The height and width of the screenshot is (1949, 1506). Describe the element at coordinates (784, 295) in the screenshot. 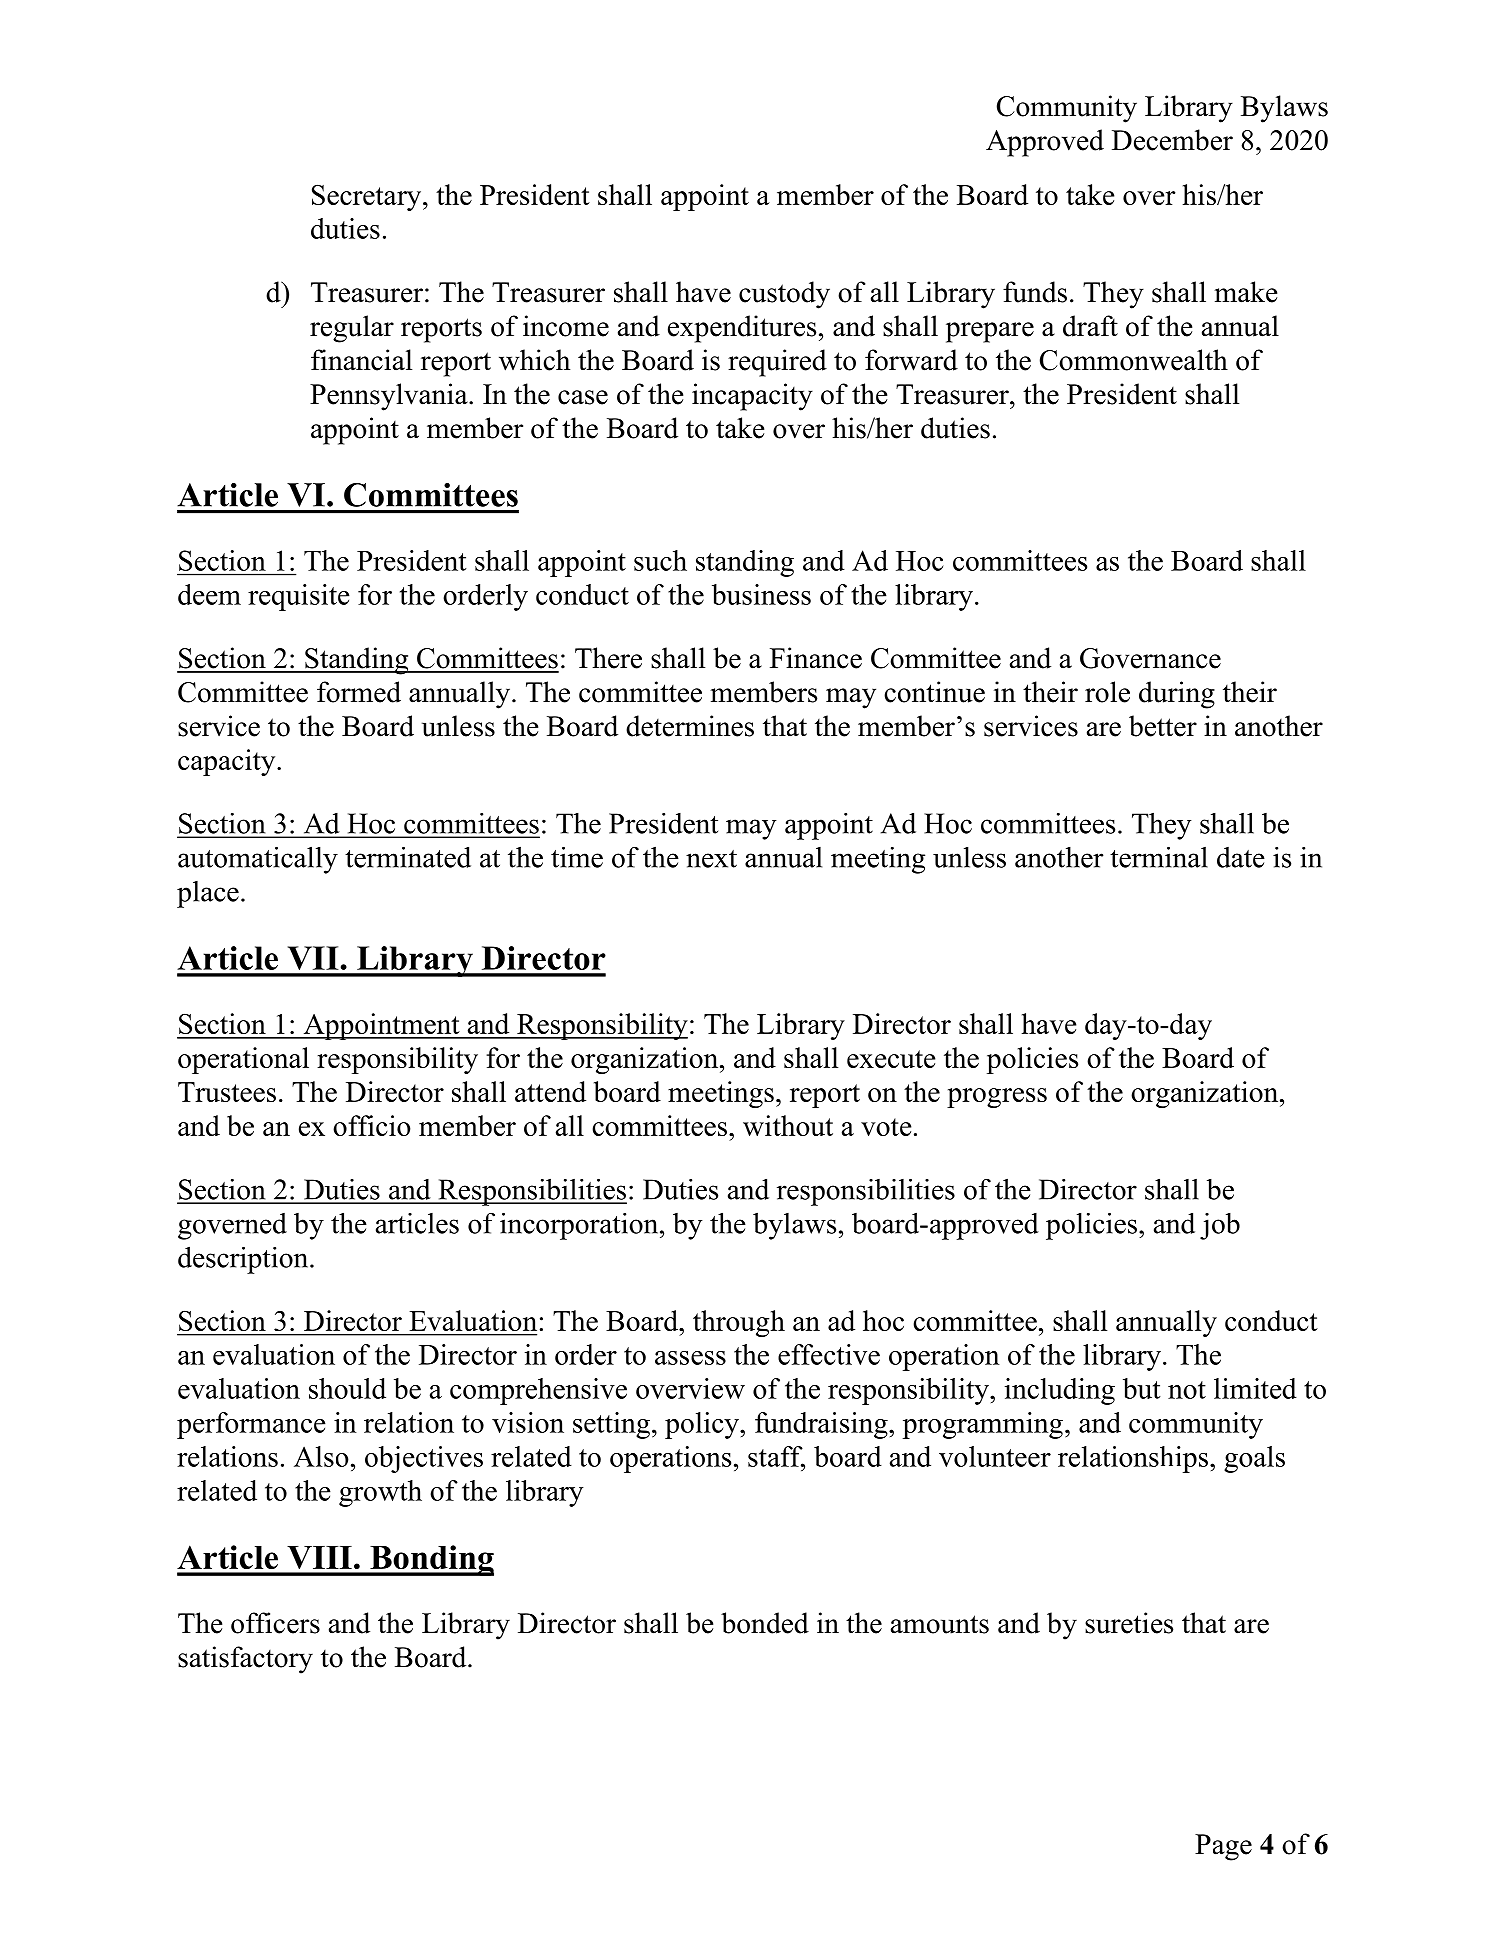

I see `custody` at that location.
